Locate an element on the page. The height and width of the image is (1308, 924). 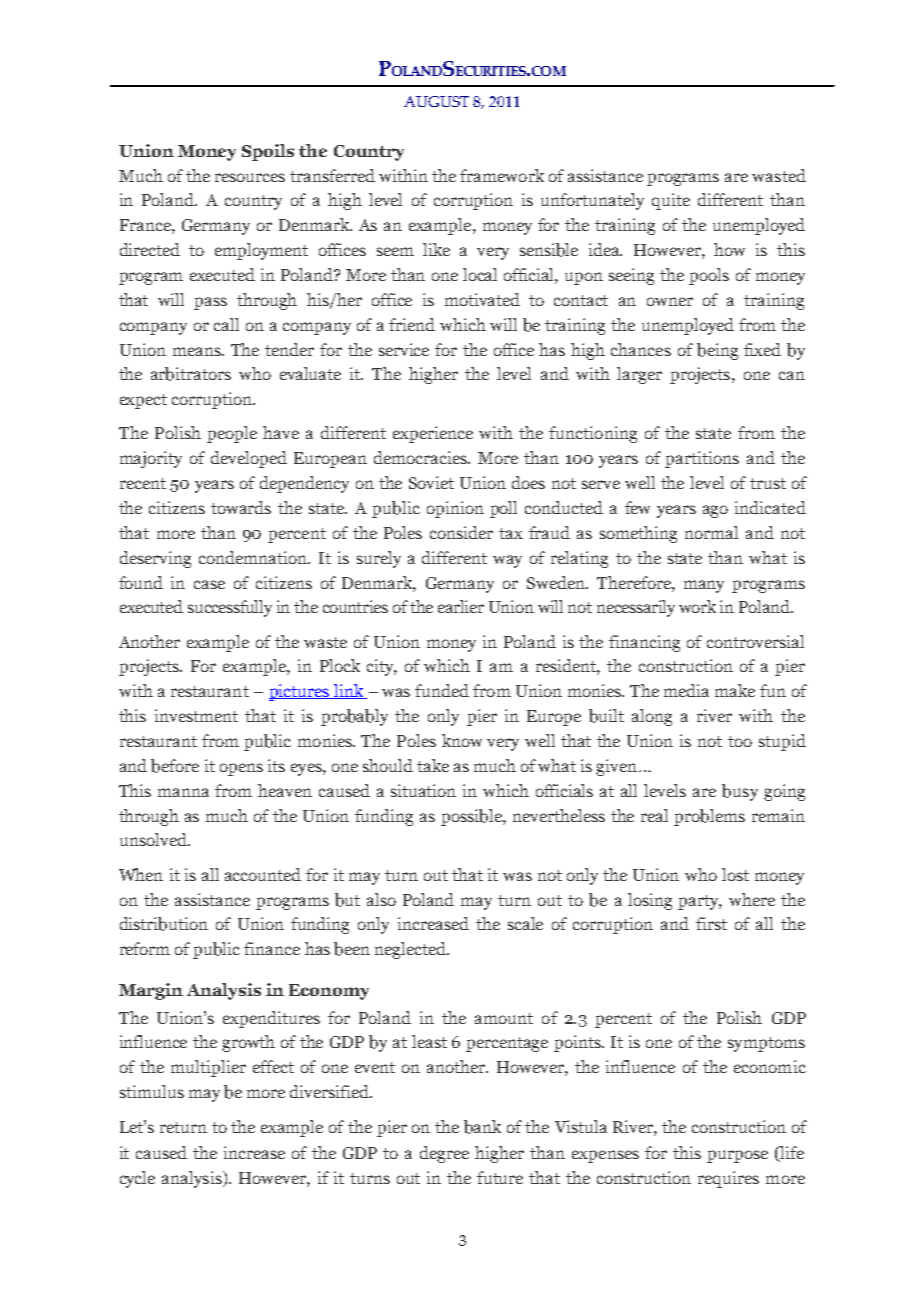
cycle is located at coordinates (137, 1179).
